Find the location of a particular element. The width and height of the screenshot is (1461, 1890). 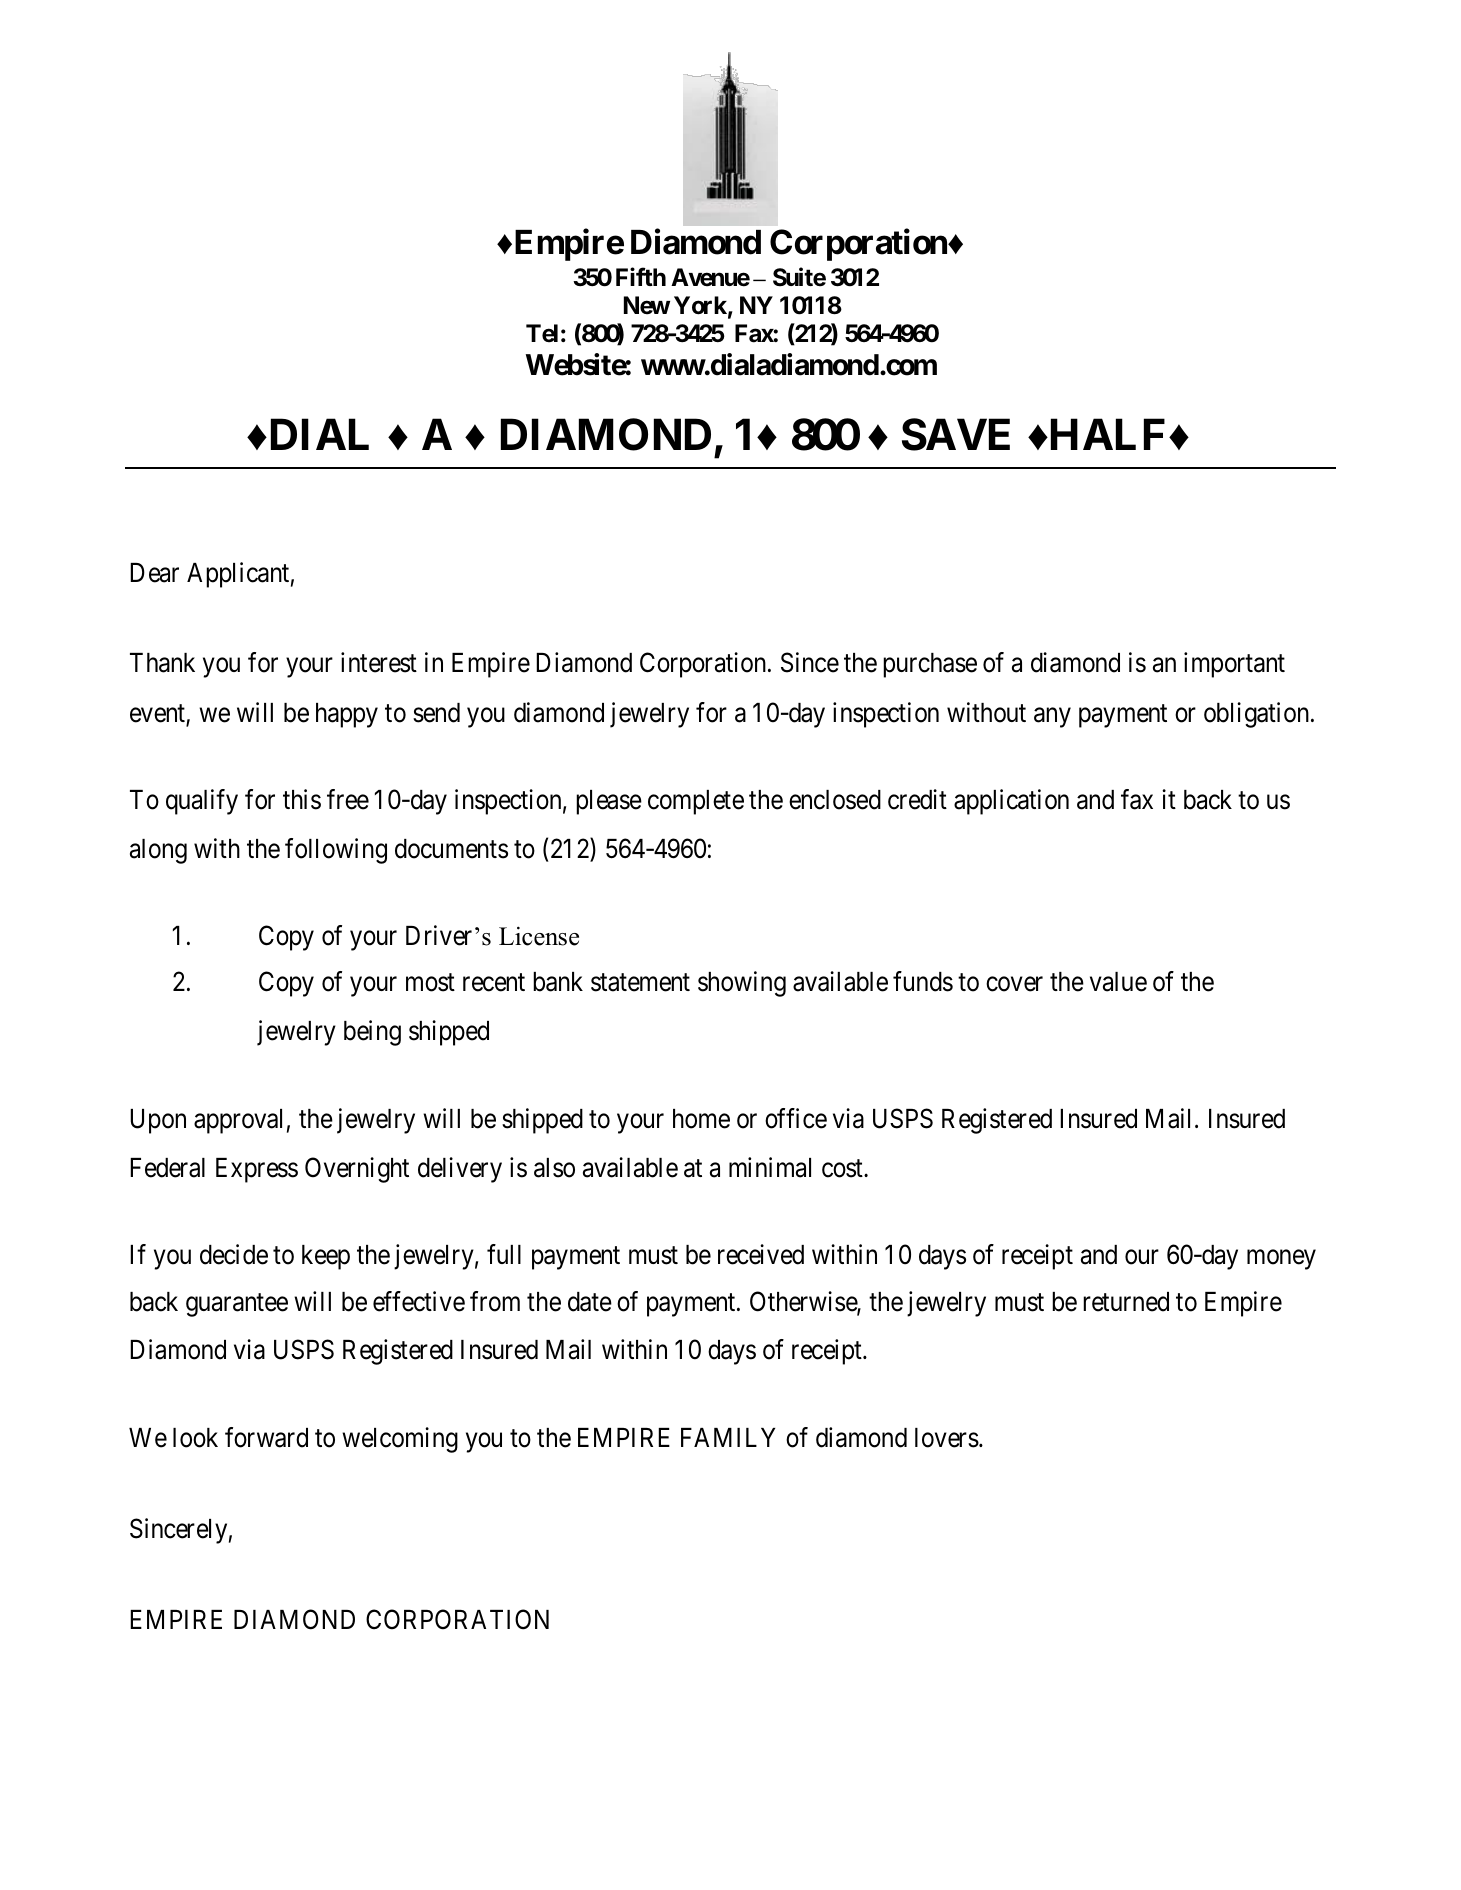

Tel is located at coordinates (542, 333).
